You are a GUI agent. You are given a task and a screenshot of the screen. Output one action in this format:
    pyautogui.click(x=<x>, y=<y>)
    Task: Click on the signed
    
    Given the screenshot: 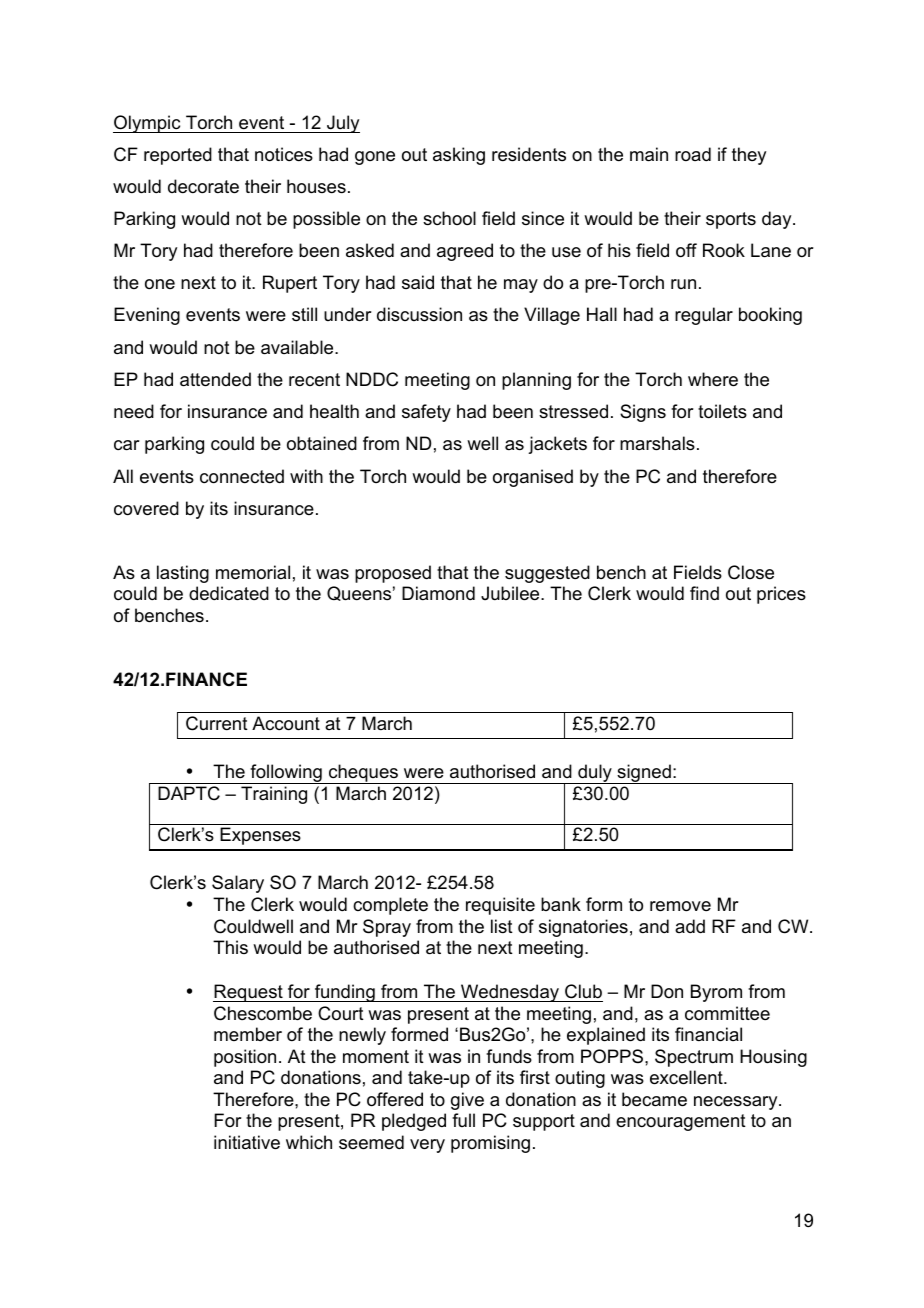 What is the action you would take?
    pyautogui.click(x=644, y=774)
